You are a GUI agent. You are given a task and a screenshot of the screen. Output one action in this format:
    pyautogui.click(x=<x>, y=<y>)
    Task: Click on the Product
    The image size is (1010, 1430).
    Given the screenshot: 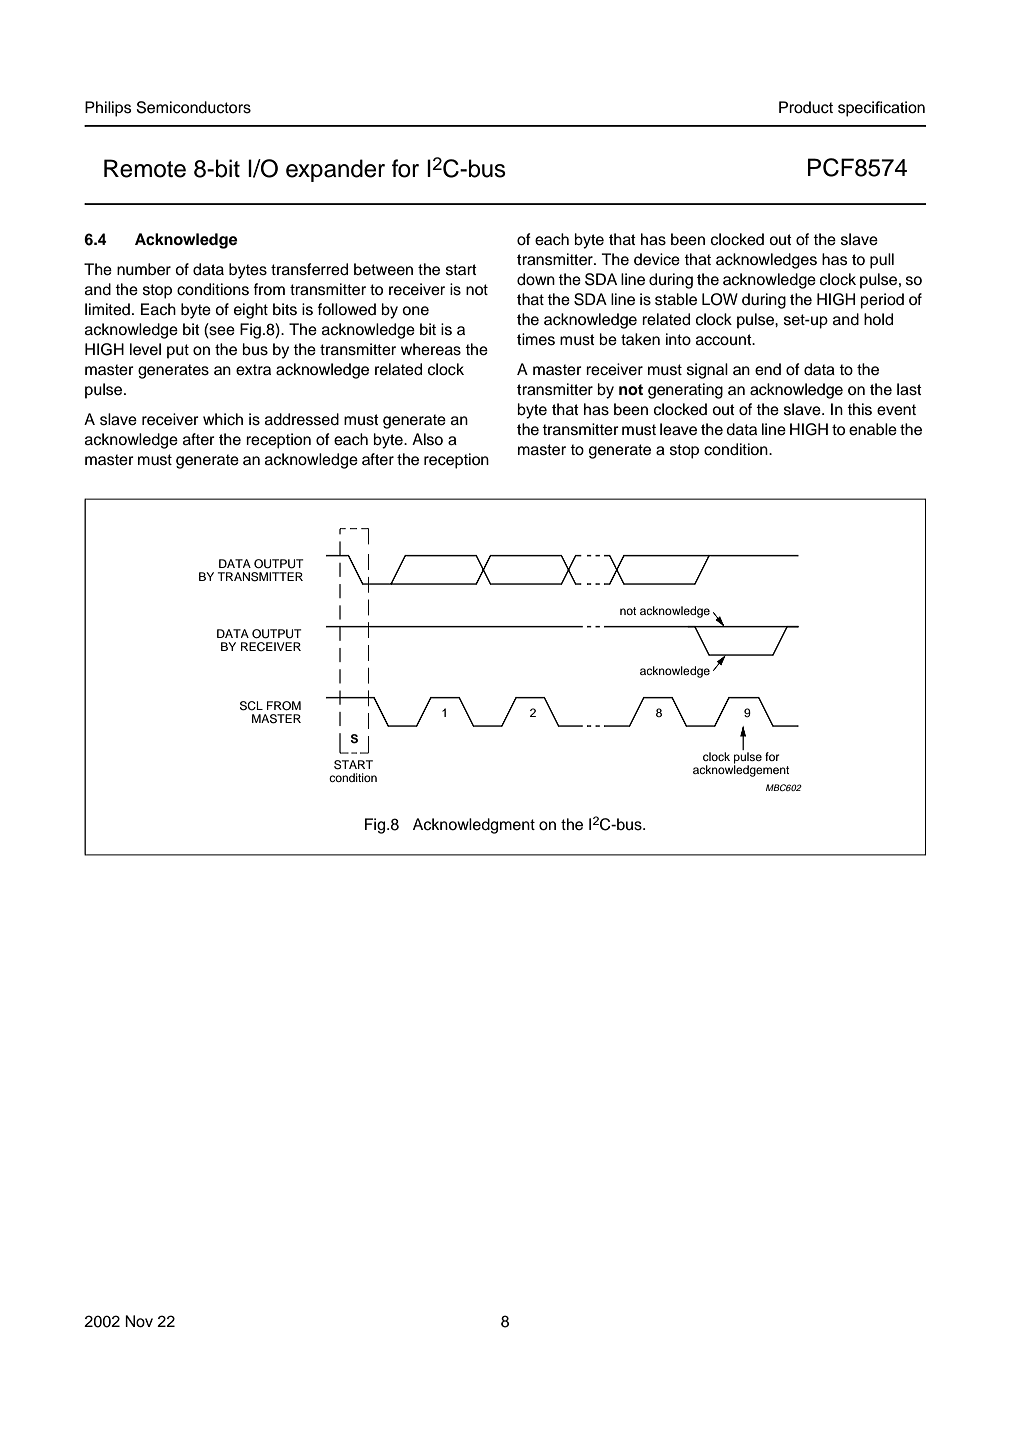 What is the action you would take?
    pyautogui.click(x=806, y=107)
